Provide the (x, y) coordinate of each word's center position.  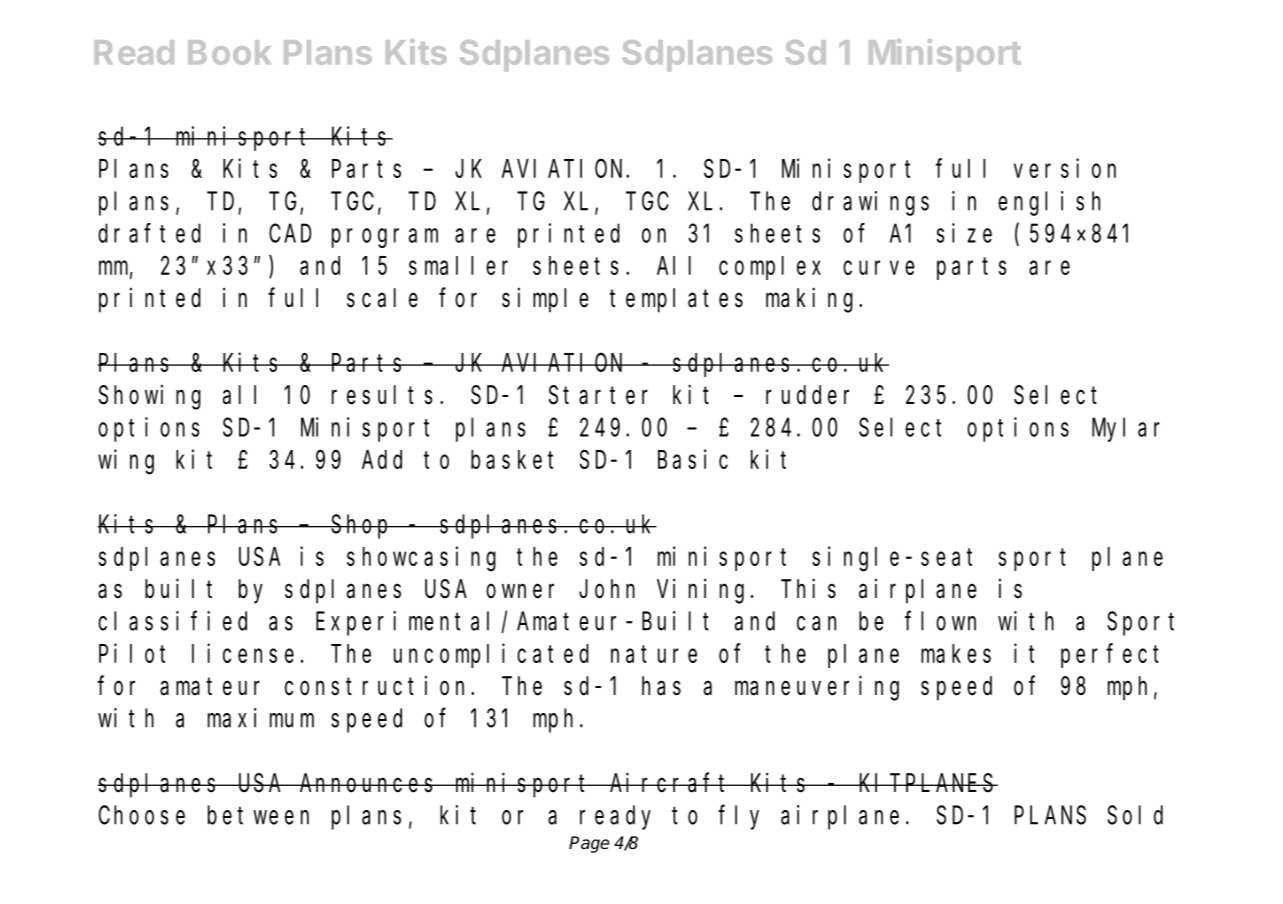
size (964, 233)
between (258, 815)
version (1065, 168)
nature (654, 654)
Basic (693, 459)
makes (956, 653)
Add (382, 459)
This (808, 589)
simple (545, 300)
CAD (290, 234)
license (243, 653)
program (385, 238)
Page (589, 844)
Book (229, 52)
